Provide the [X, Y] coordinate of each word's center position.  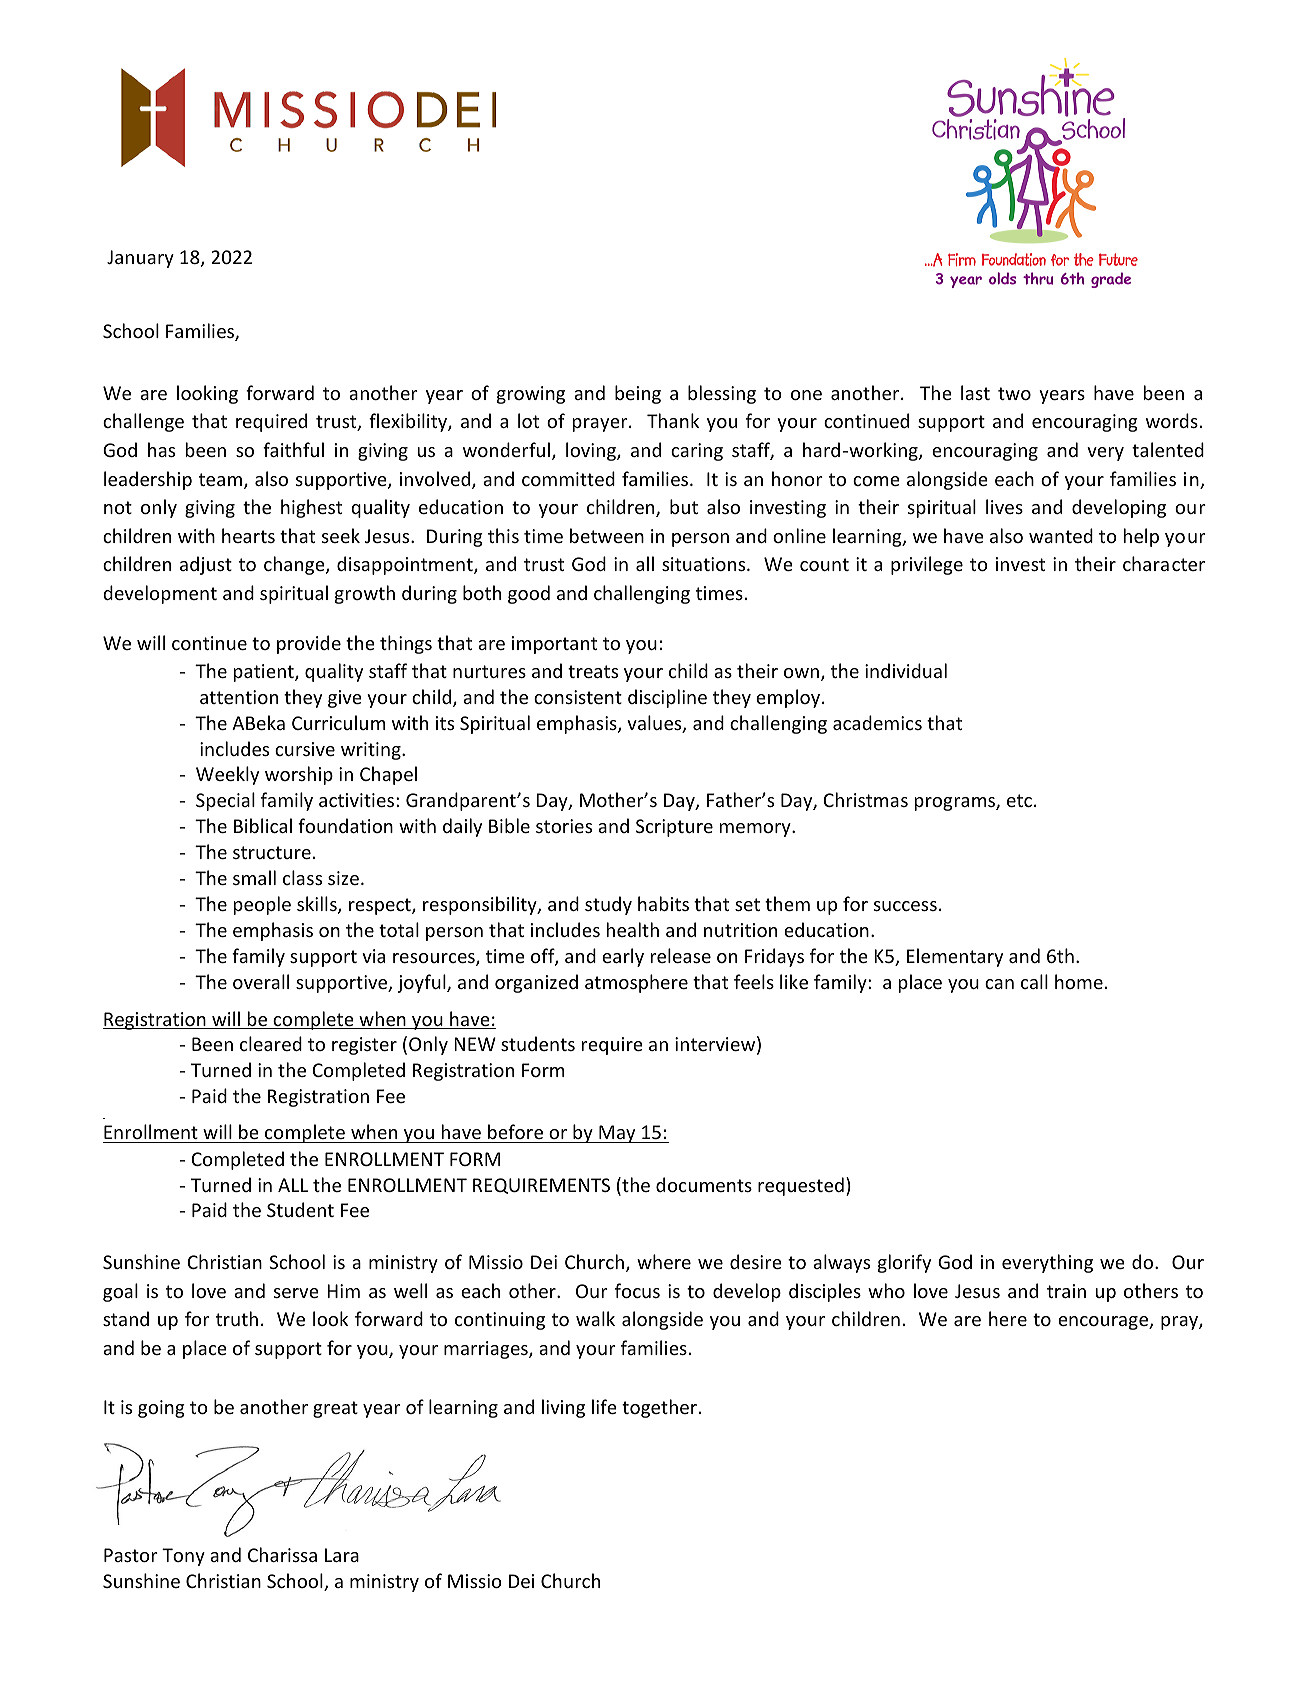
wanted [1061, 535]
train [1066, 1291]
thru [1038, 278]
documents [704, 1184]
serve [296, 1293]
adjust [206, 565]
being [638, 394]
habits [663, 903]
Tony [183, 1557]
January [140, 259]
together [659, 1408]
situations [705, 564]
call [1034, 981]
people [262, 905]
